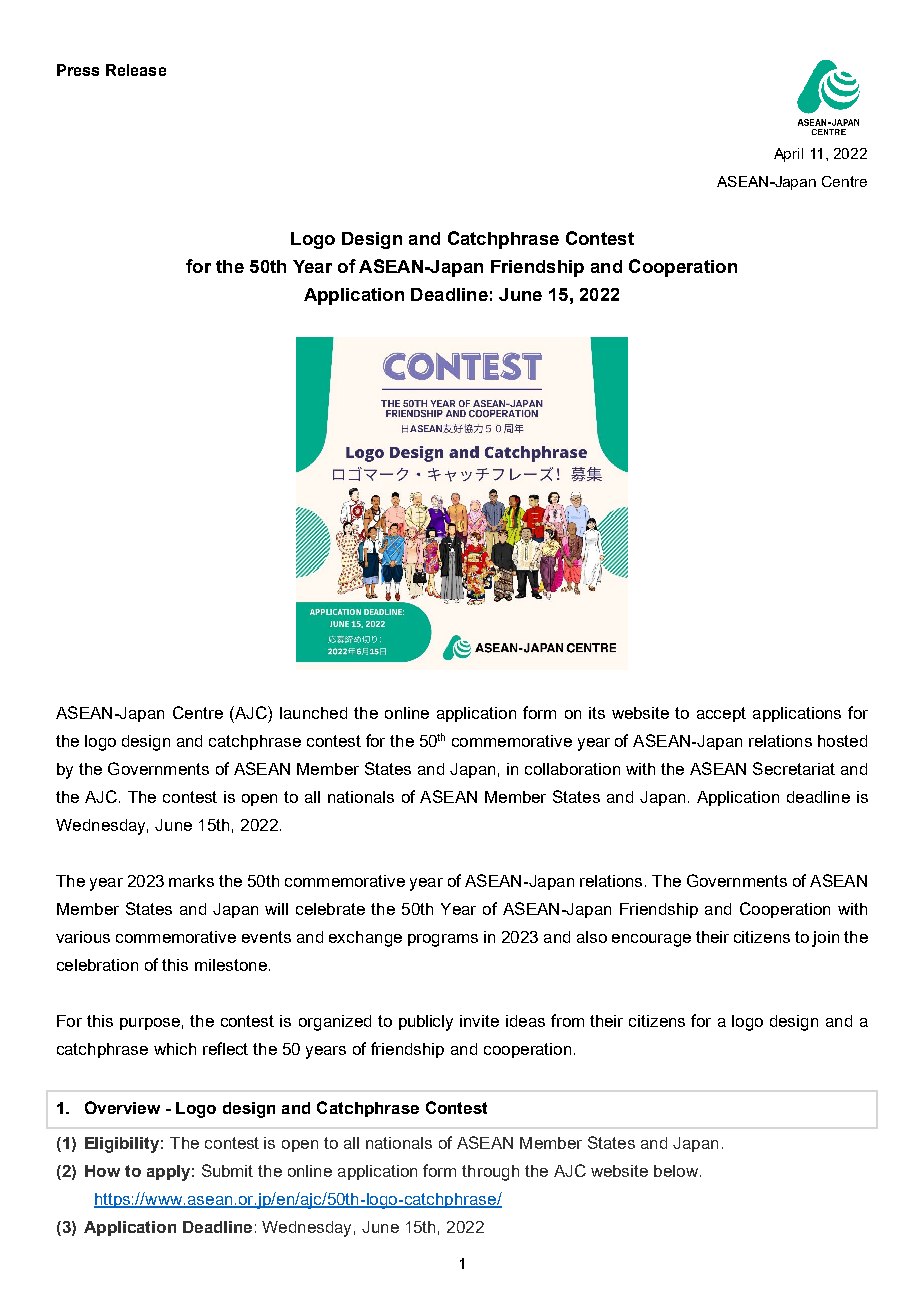 The image size is (924, 1308). I want to click on Press, so click(78, 70).
